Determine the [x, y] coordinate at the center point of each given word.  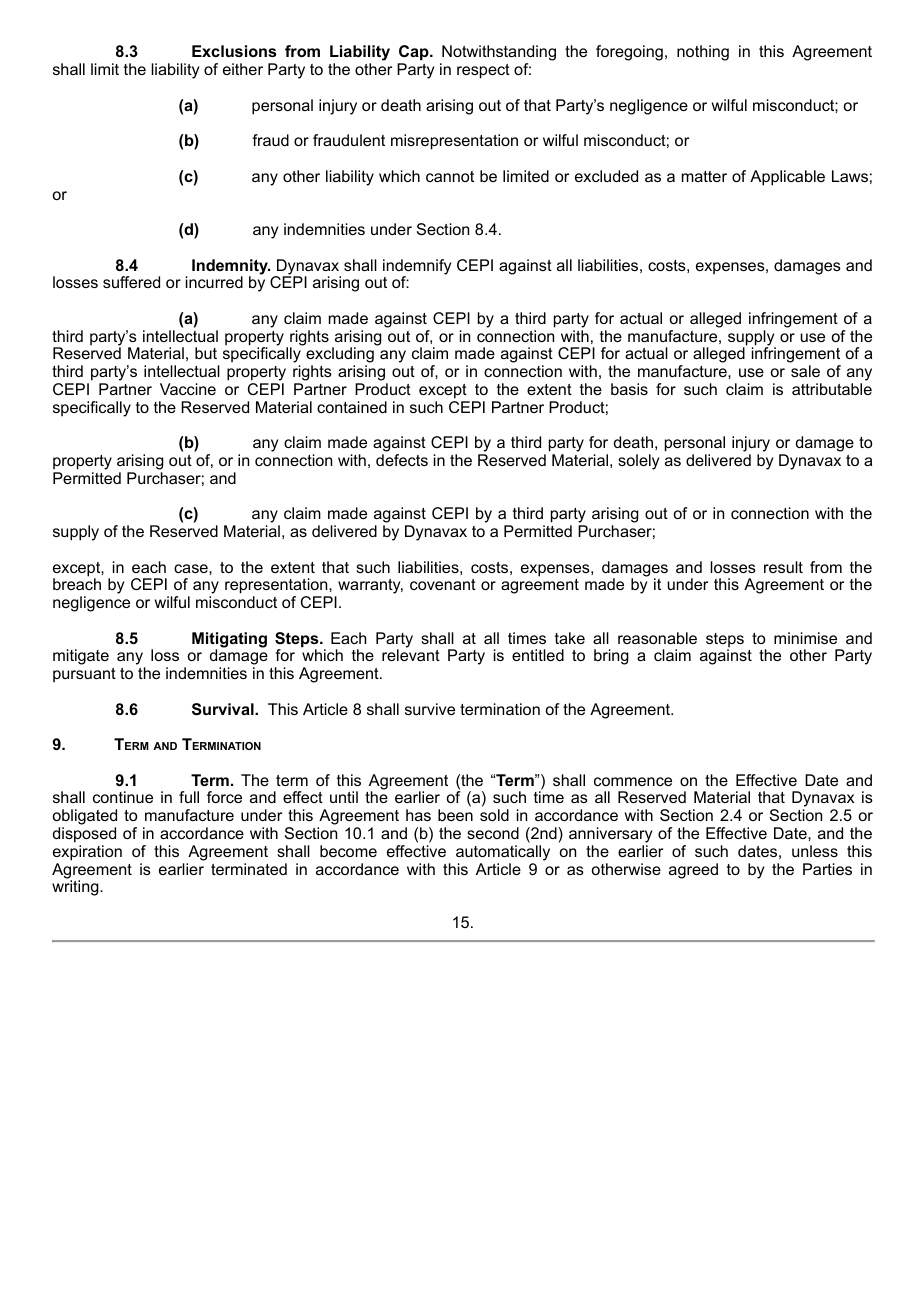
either [243, 69]
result [783, 567]
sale [805, 371]
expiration [87, 853]
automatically [503, 853]
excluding [340, 356]
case [192, 568]
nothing [703, 53]
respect [483, 71]
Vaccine [188, 389]
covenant [443, 584]
